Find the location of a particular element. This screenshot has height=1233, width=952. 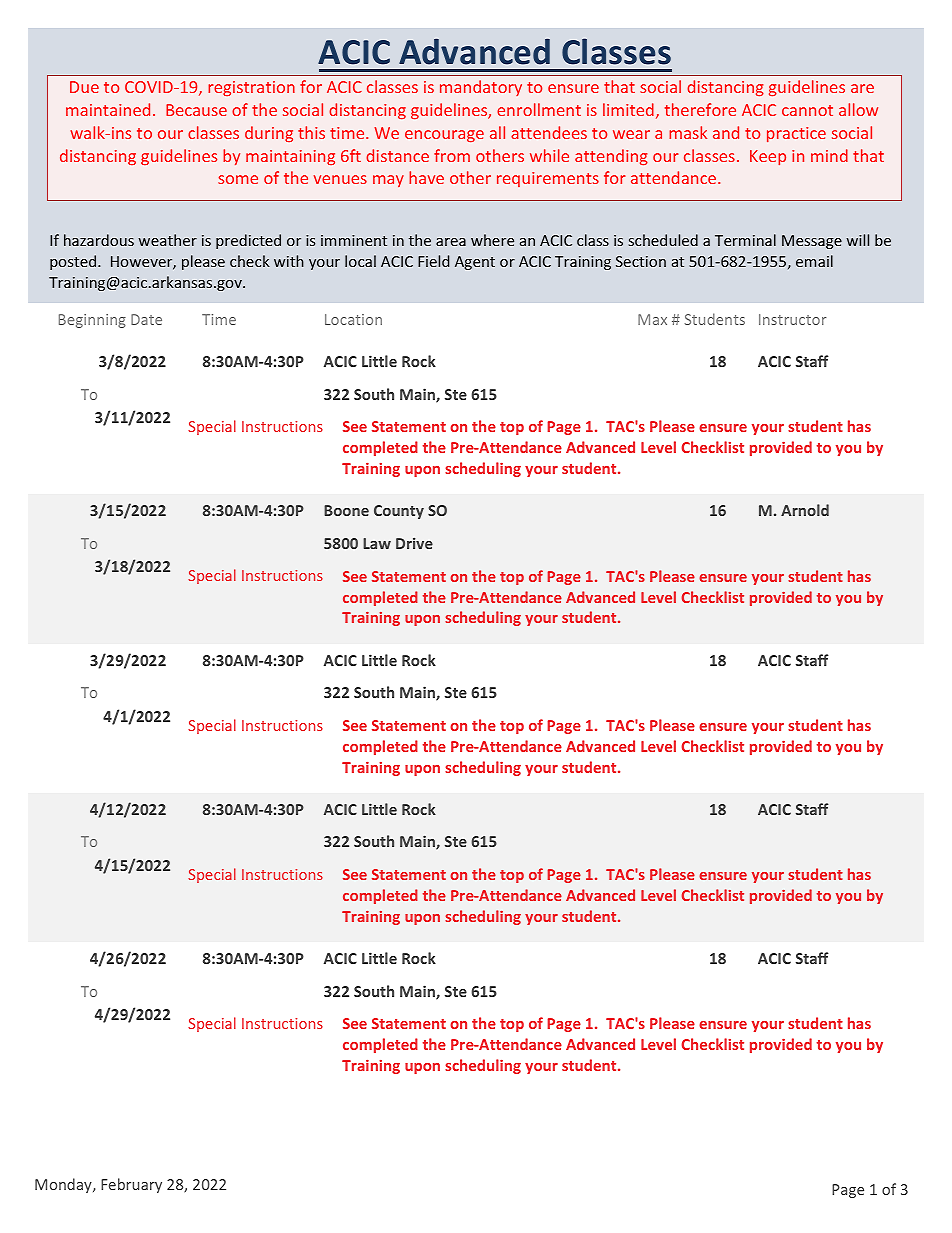

Because is located at coordinates (196, 110).
